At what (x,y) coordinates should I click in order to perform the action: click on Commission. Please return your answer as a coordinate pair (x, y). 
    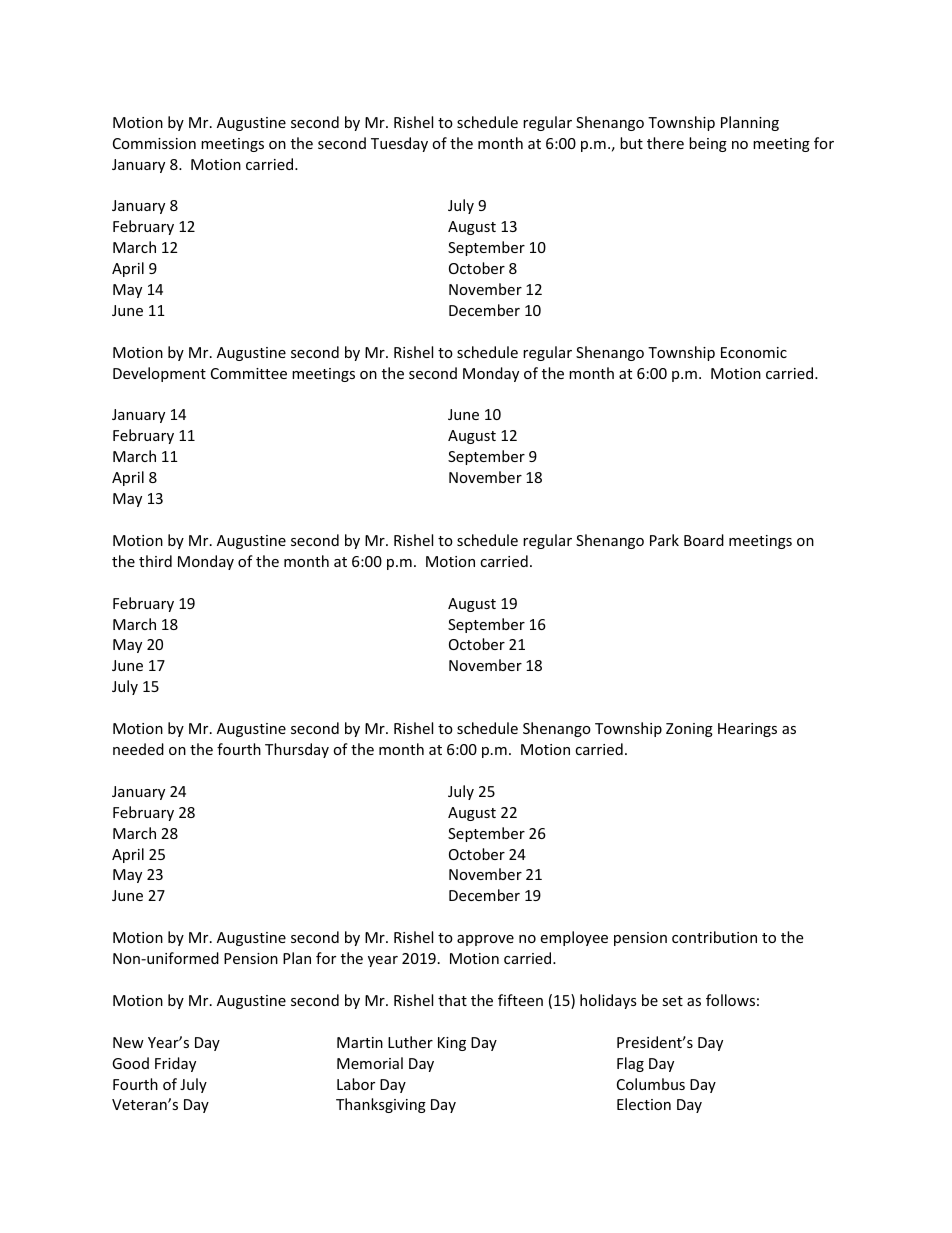
    Looking at the image, I should click on (154, 143).
